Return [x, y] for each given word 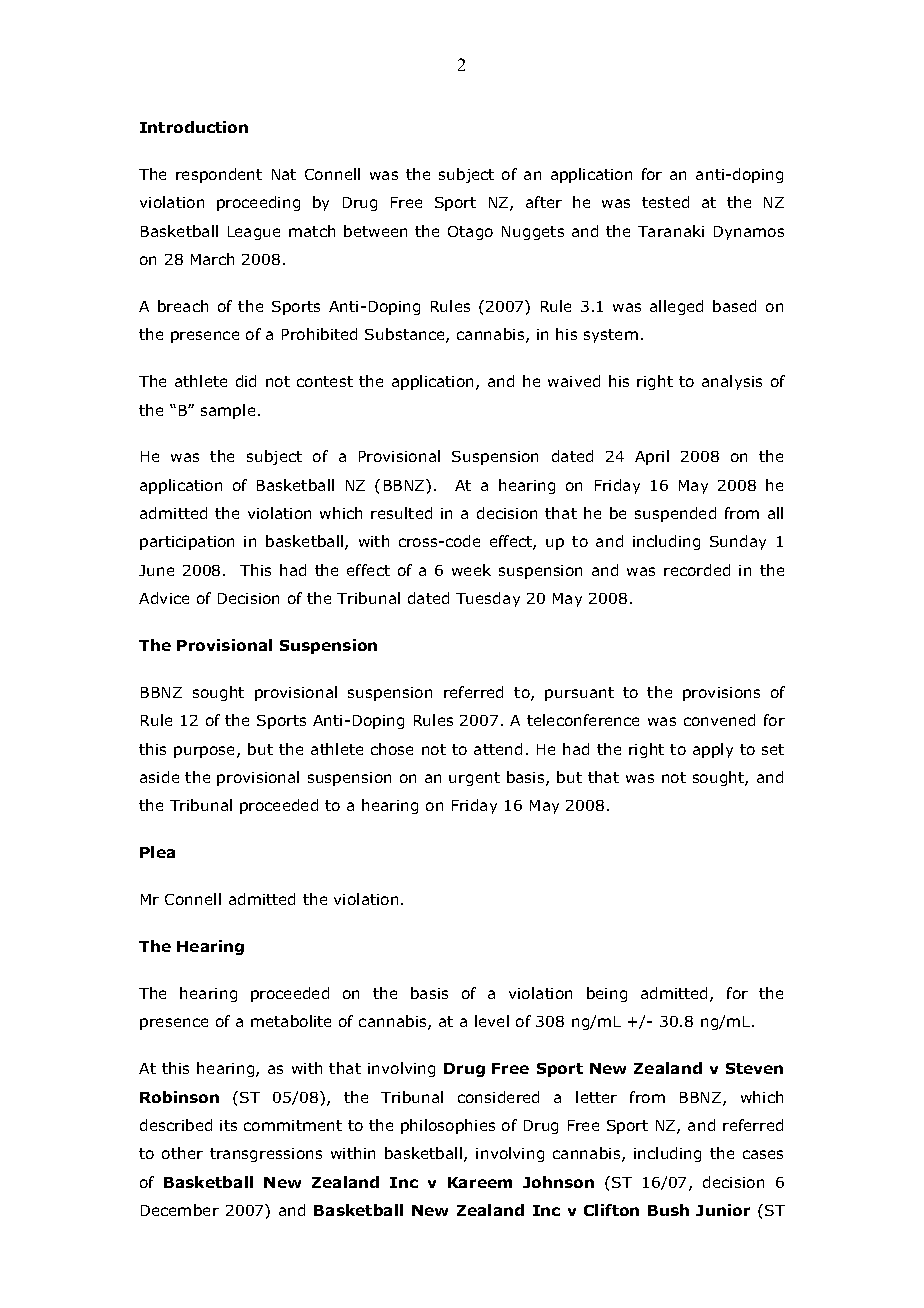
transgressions [266, 1155]
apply [713, 750]
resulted [401, 513]
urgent [474, 779]
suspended [675, 514]
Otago [470, 233]
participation [187, 543]
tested [665, 202]
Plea [157, 852]
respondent [219, 175]
